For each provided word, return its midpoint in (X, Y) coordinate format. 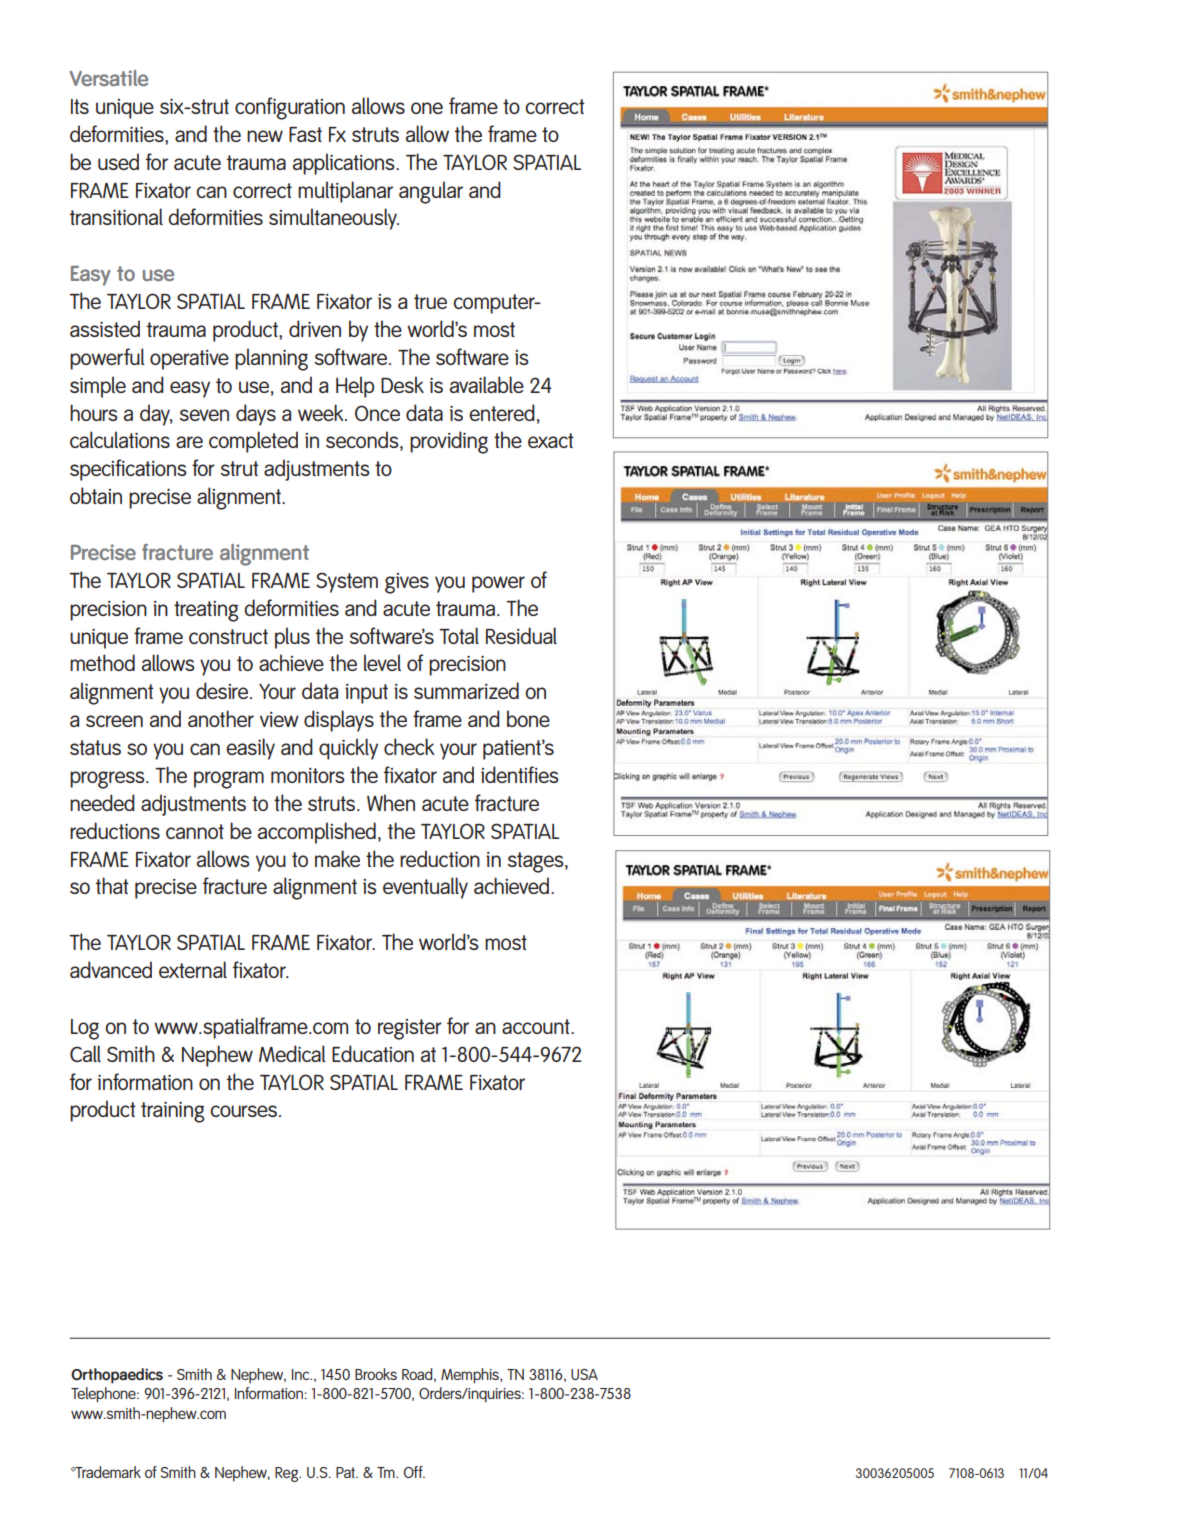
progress (108, 780)
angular (431, 192)
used (118, 161)
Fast (305, 134)
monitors (308, 775)
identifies (520, 774)
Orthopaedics (117, 1376)
